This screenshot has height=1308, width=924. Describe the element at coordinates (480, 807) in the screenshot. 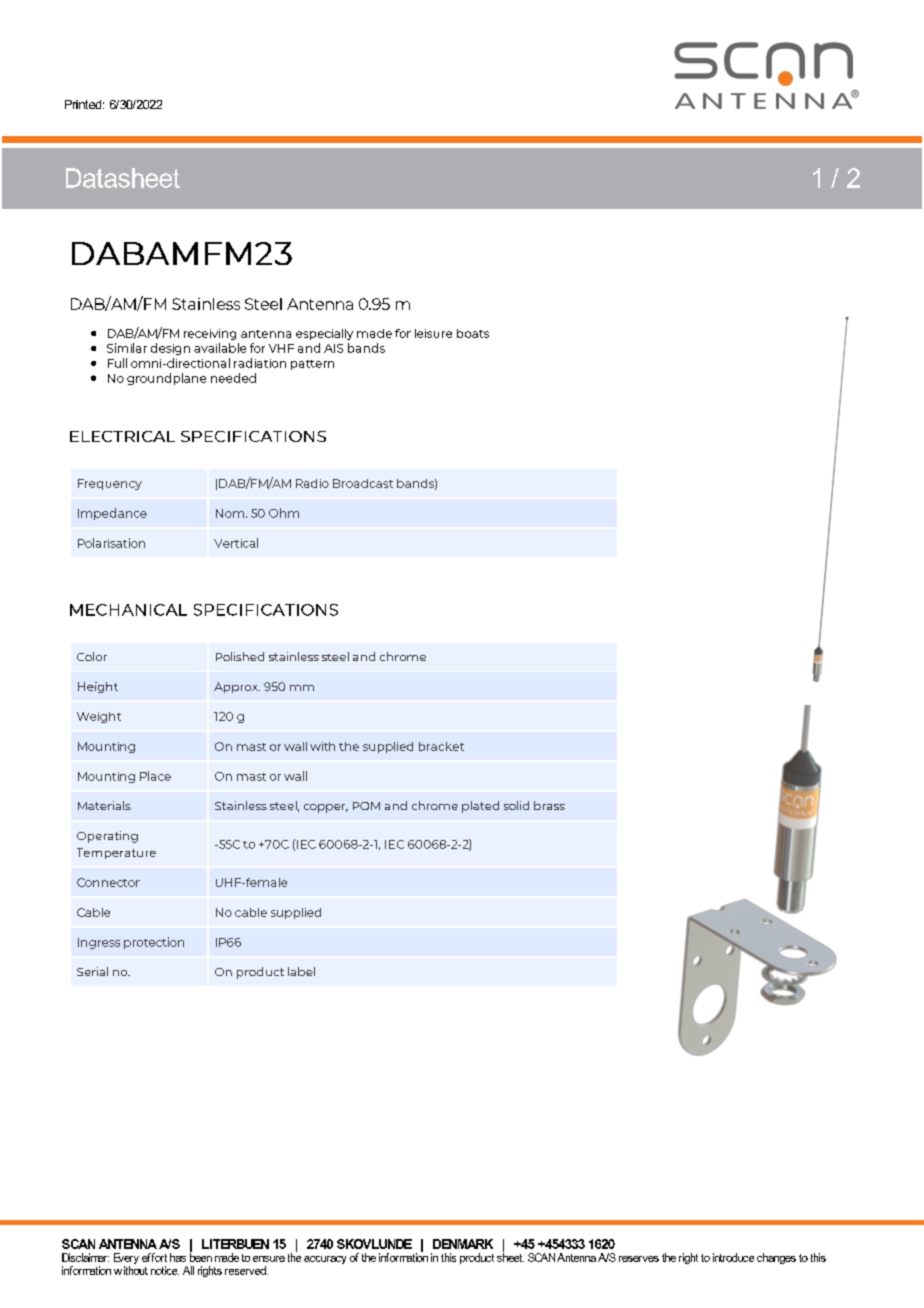

I see `plated` at that location.
